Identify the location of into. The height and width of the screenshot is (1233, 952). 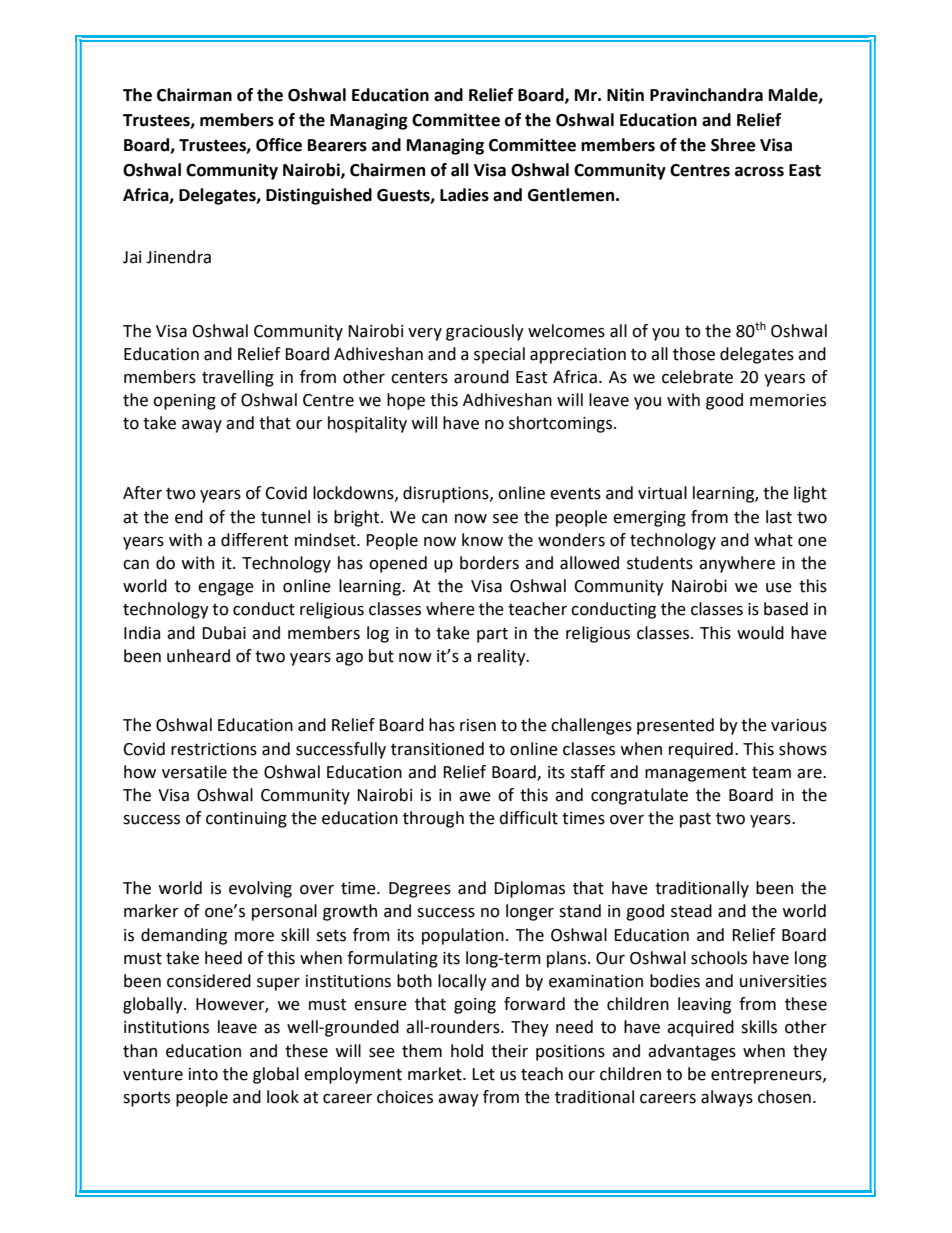
(203, 1074).
